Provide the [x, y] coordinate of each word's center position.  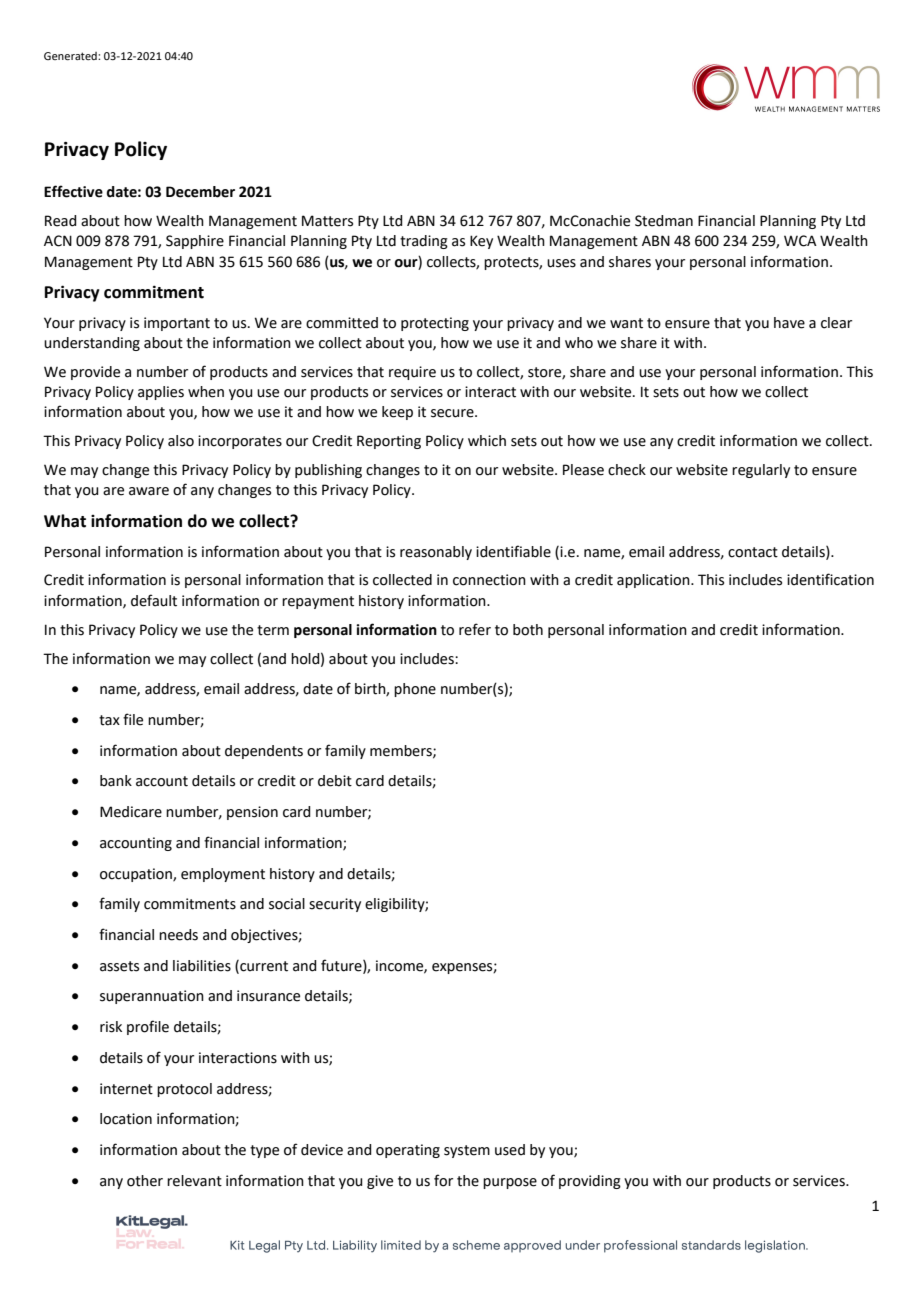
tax [109, 720]
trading [424, 242]
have [789, 323]
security [335, 905]
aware [149, 491]
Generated [71, 56]
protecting [435, 324]
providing [590, 1182]
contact [753, 552]
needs [178, 935]
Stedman [664, 221]
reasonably [436, 553]
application [654, 581]
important [177, 324]
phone [415, 690]
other [145, 1181]
